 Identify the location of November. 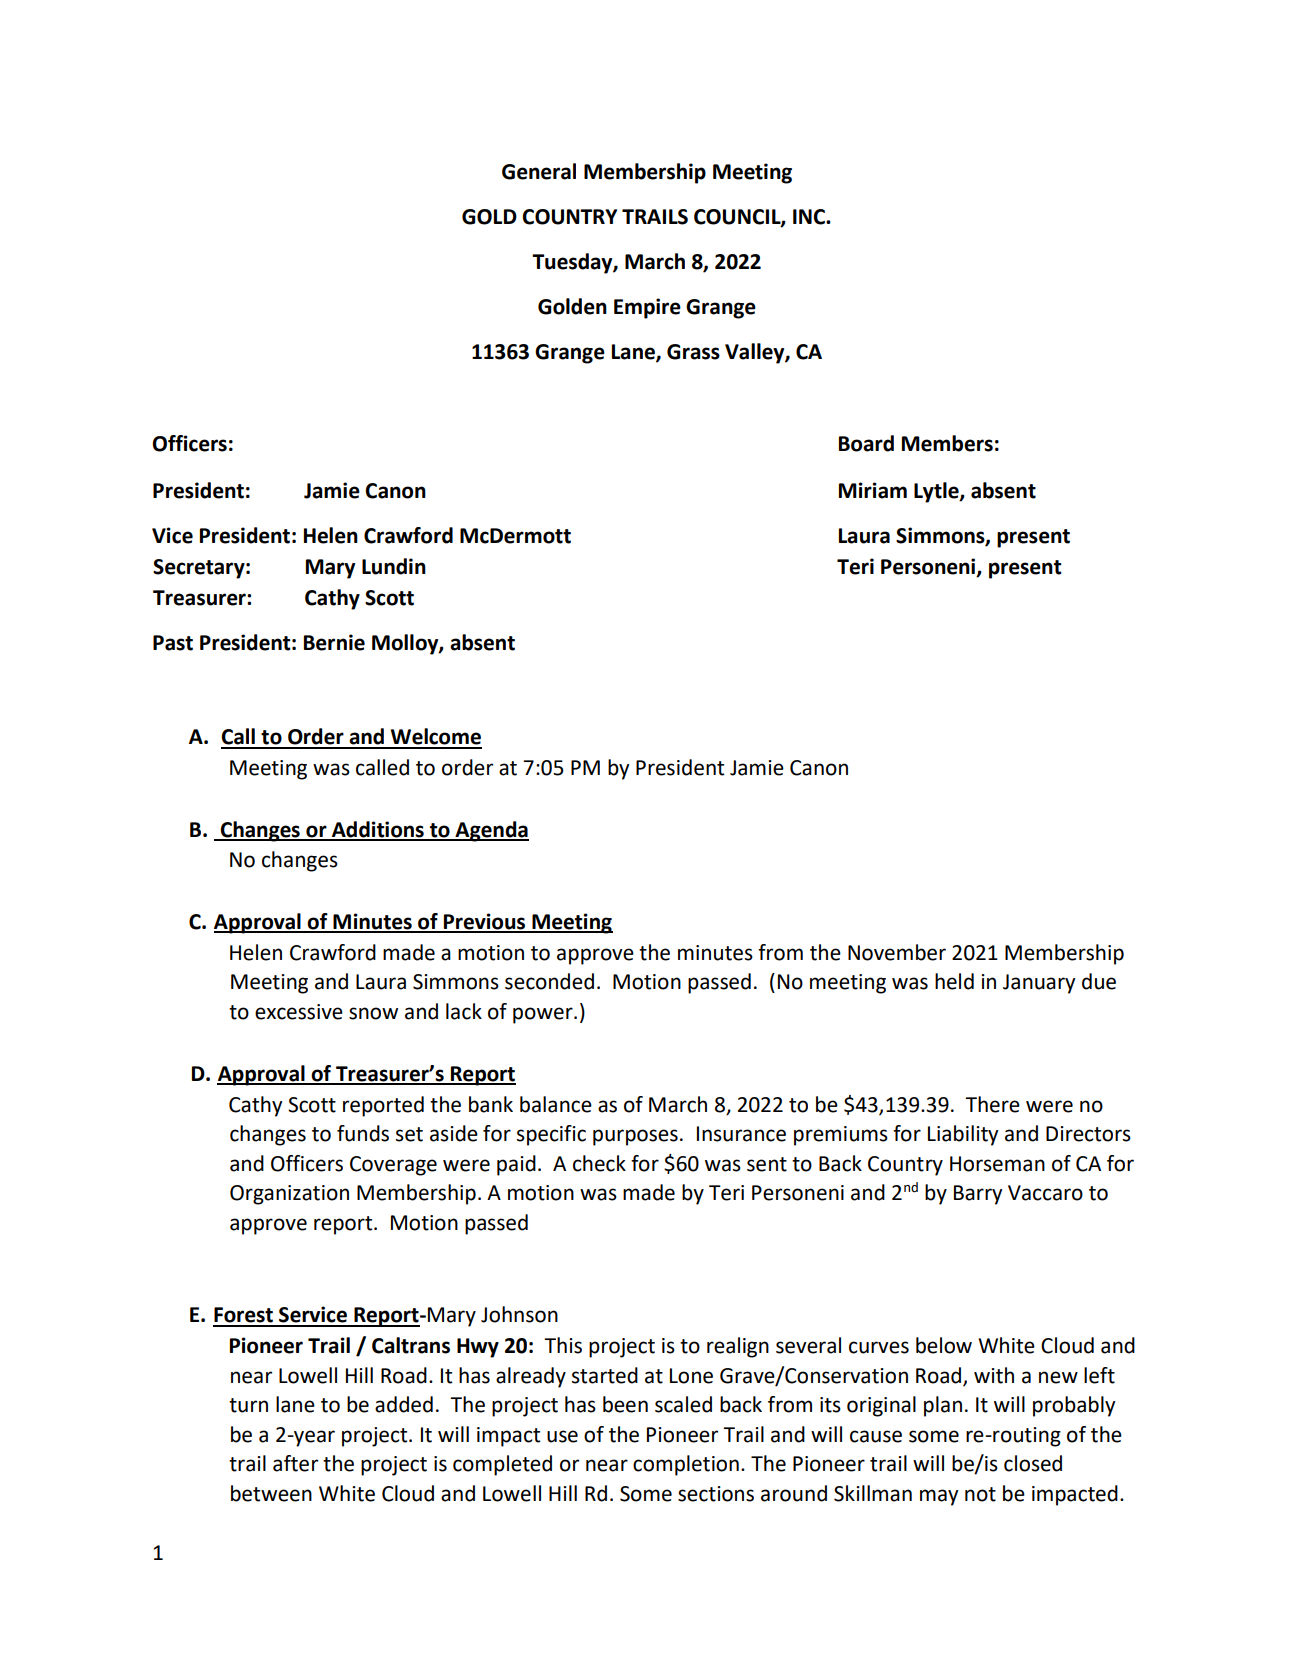
(897, 952).
